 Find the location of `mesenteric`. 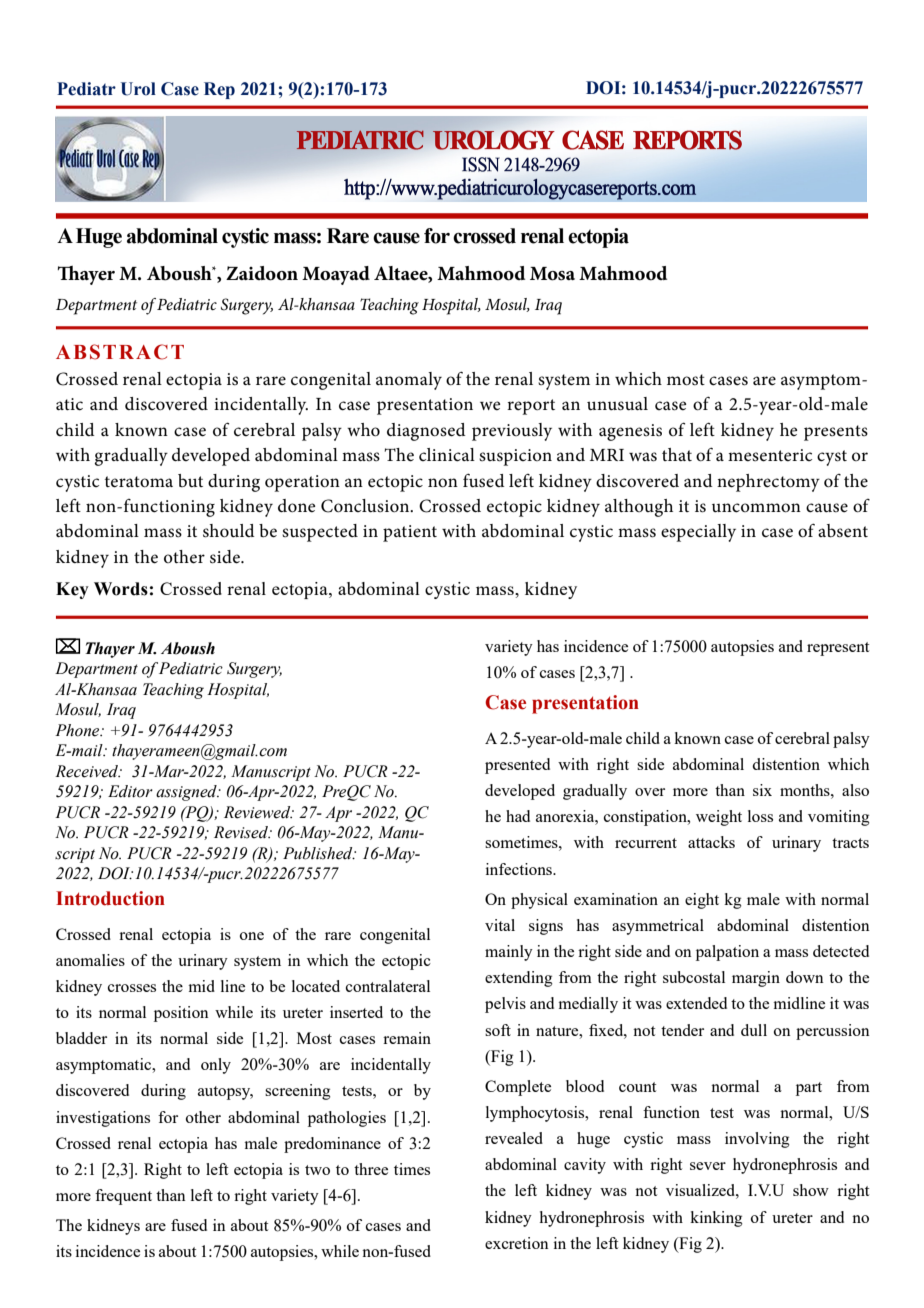

mesenteric is located at coordinates (770, 455).
